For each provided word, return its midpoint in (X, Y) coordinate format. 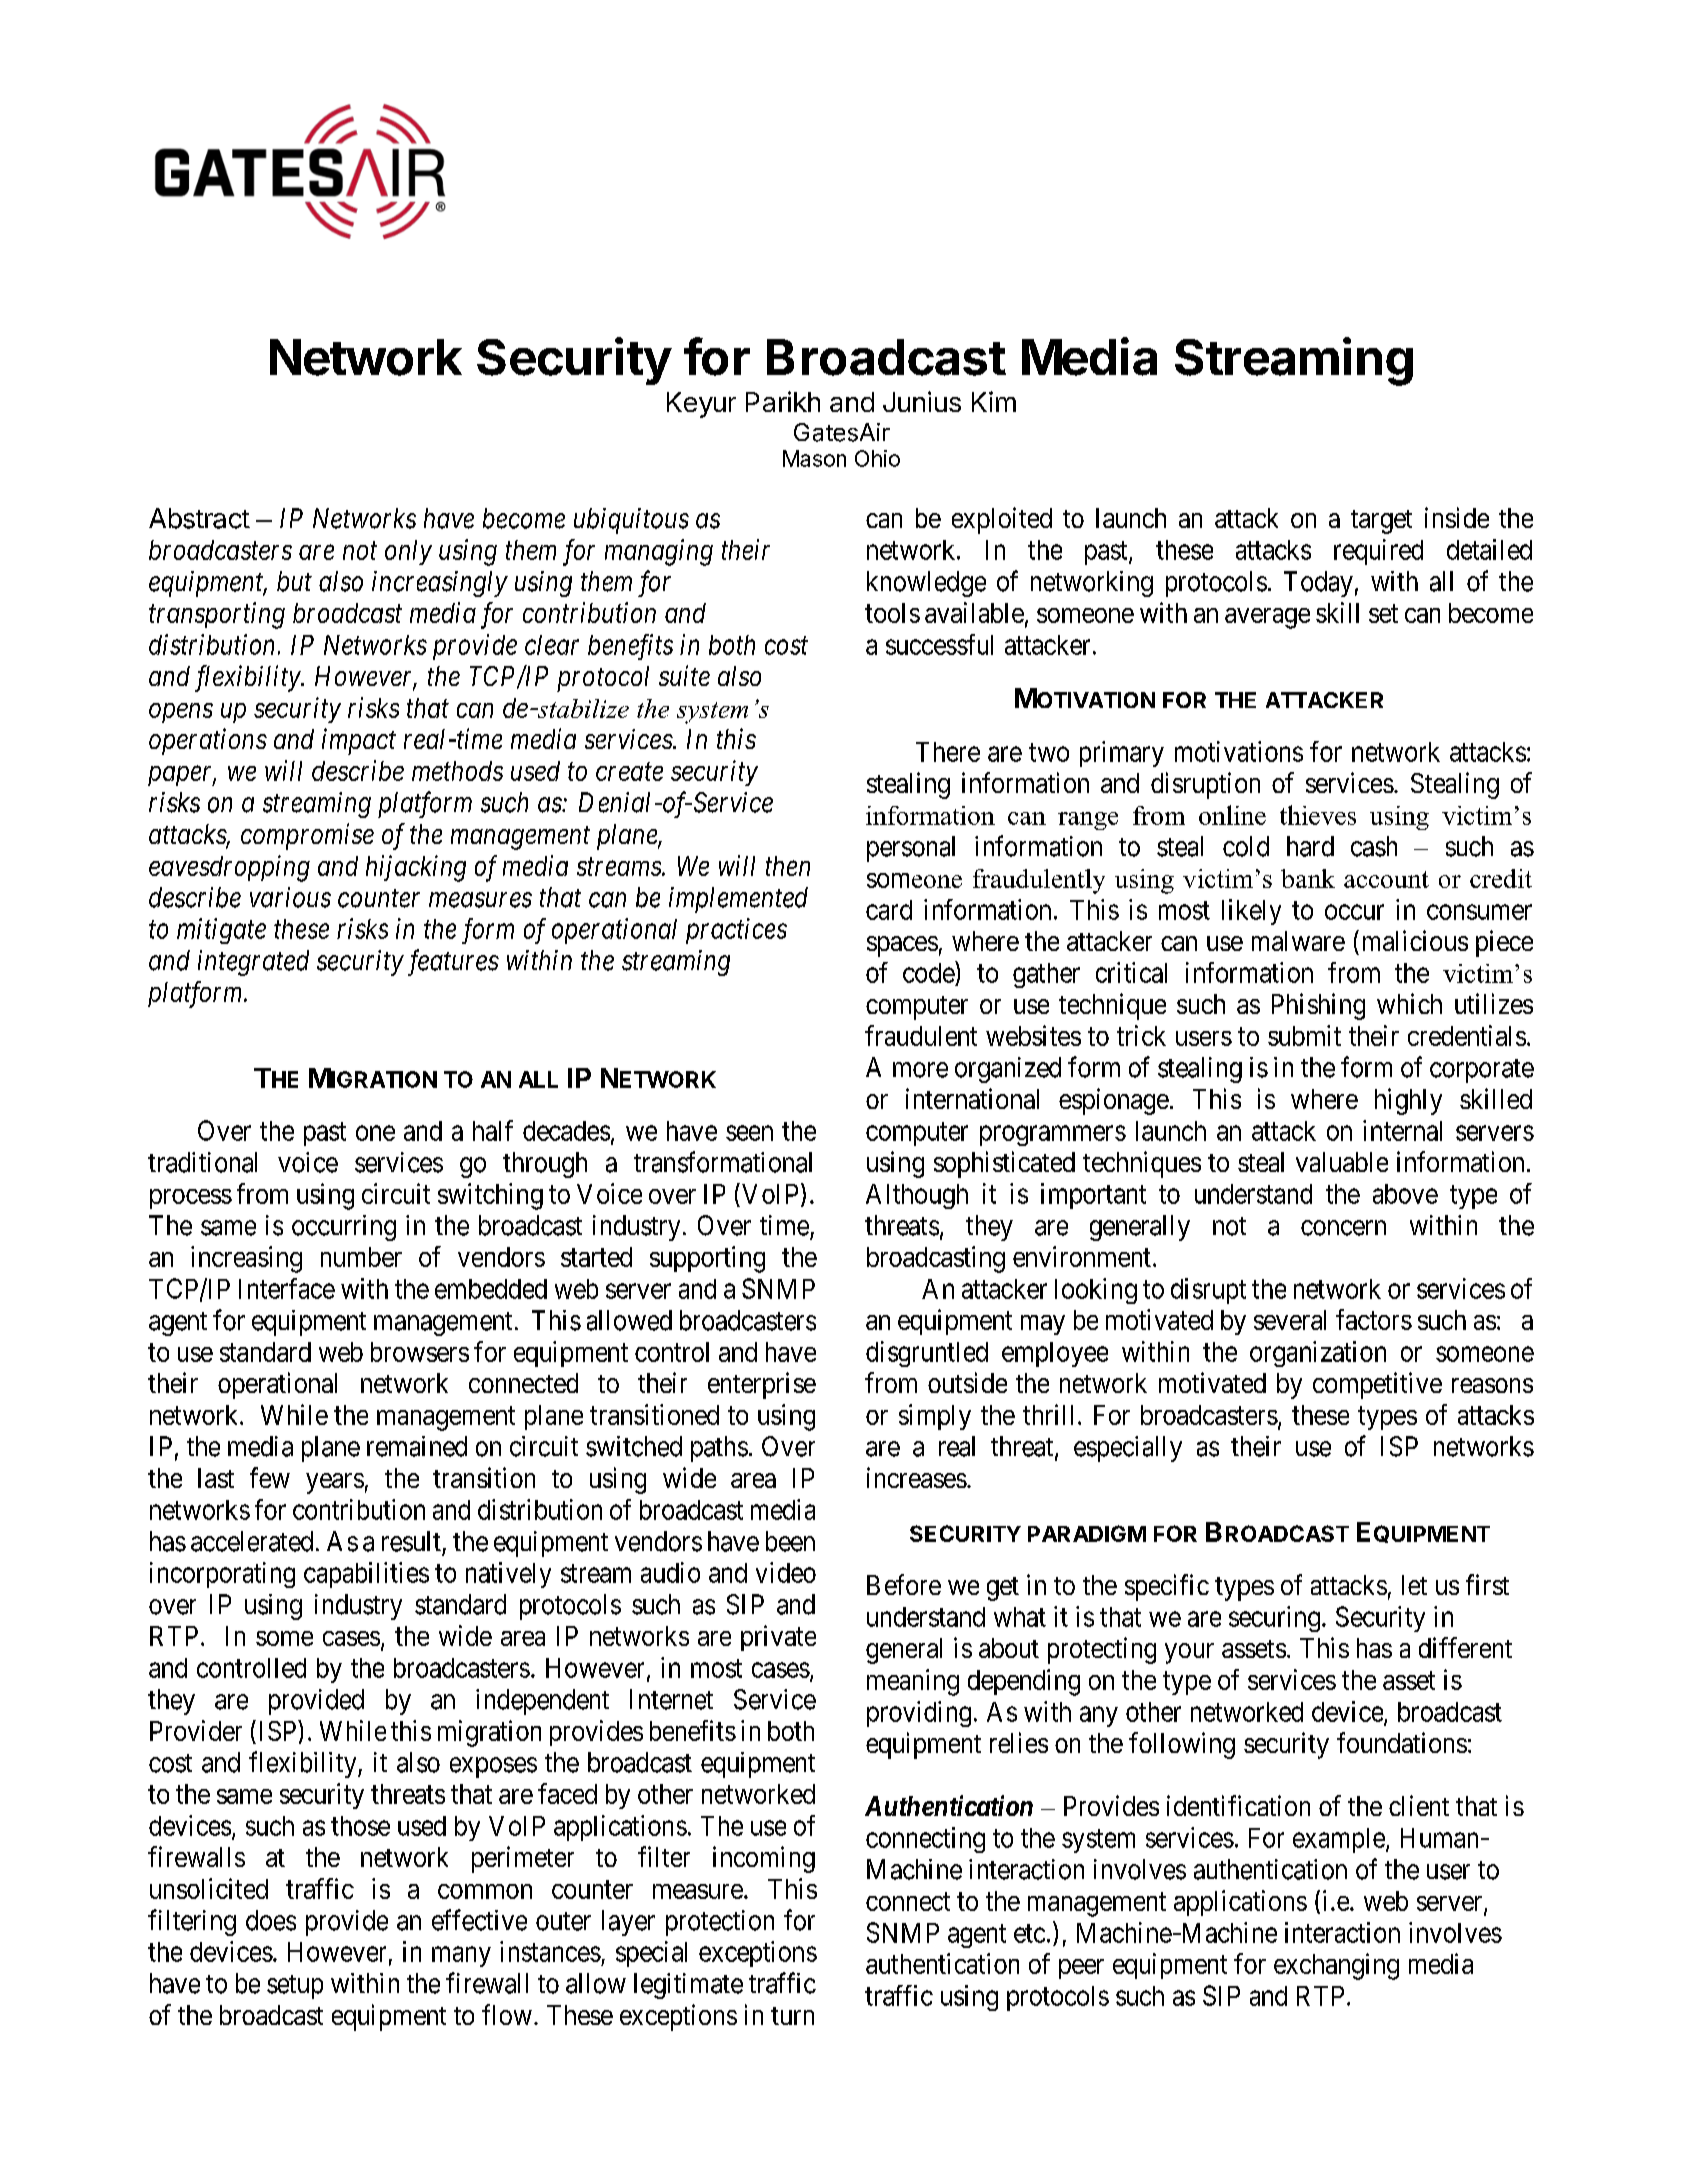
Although (917, 1196)
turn (792, 2016)
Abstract (199, 518)
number (361, 1257)
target (1381, 522)
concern (1343, 1228)
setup (295, 1987)
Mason (814, 458)
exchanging (1336, 1966)
